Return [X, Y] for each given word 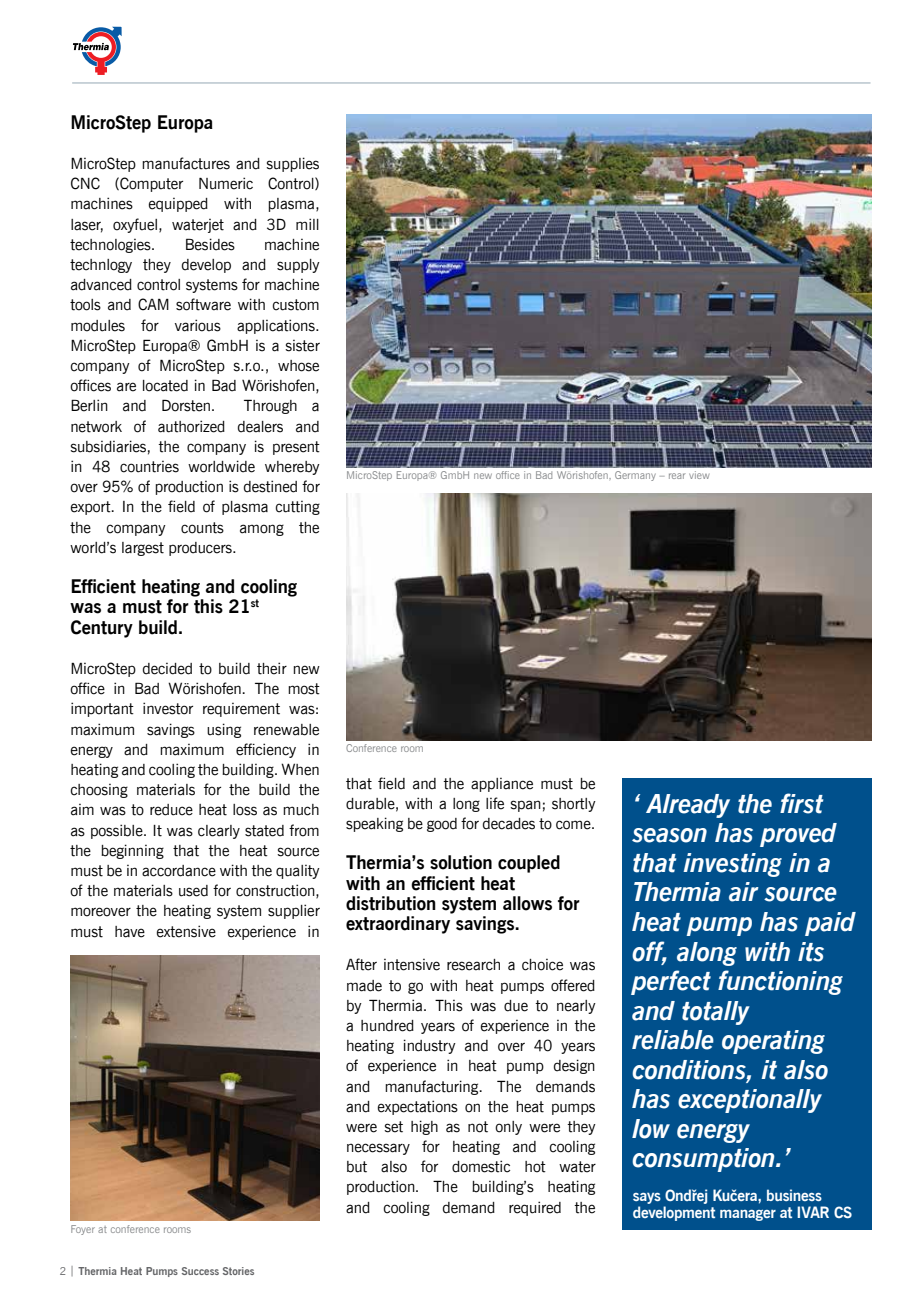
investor [168, 708]
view [699, 475]
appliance [502, 785]
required [535, 1208]
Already [688, 806]
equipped [178, 205]
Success [200, 1271]
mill [307, 224]
